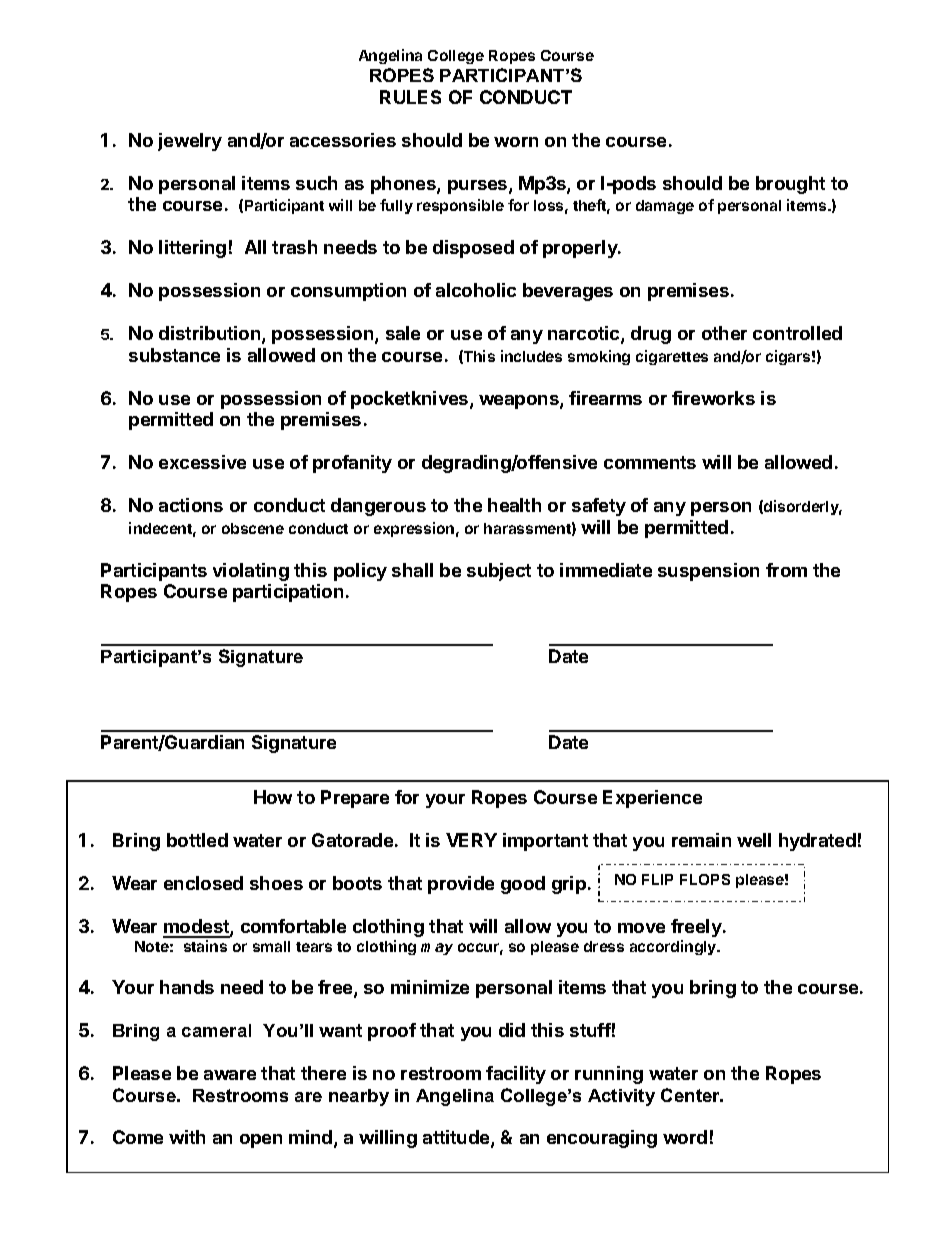 Image resolution: width=952 pixels, height=1233 pixels. What do you see at coordinates (516, 142) in the document?
I see `worn` at bounding box center [516, 142].
